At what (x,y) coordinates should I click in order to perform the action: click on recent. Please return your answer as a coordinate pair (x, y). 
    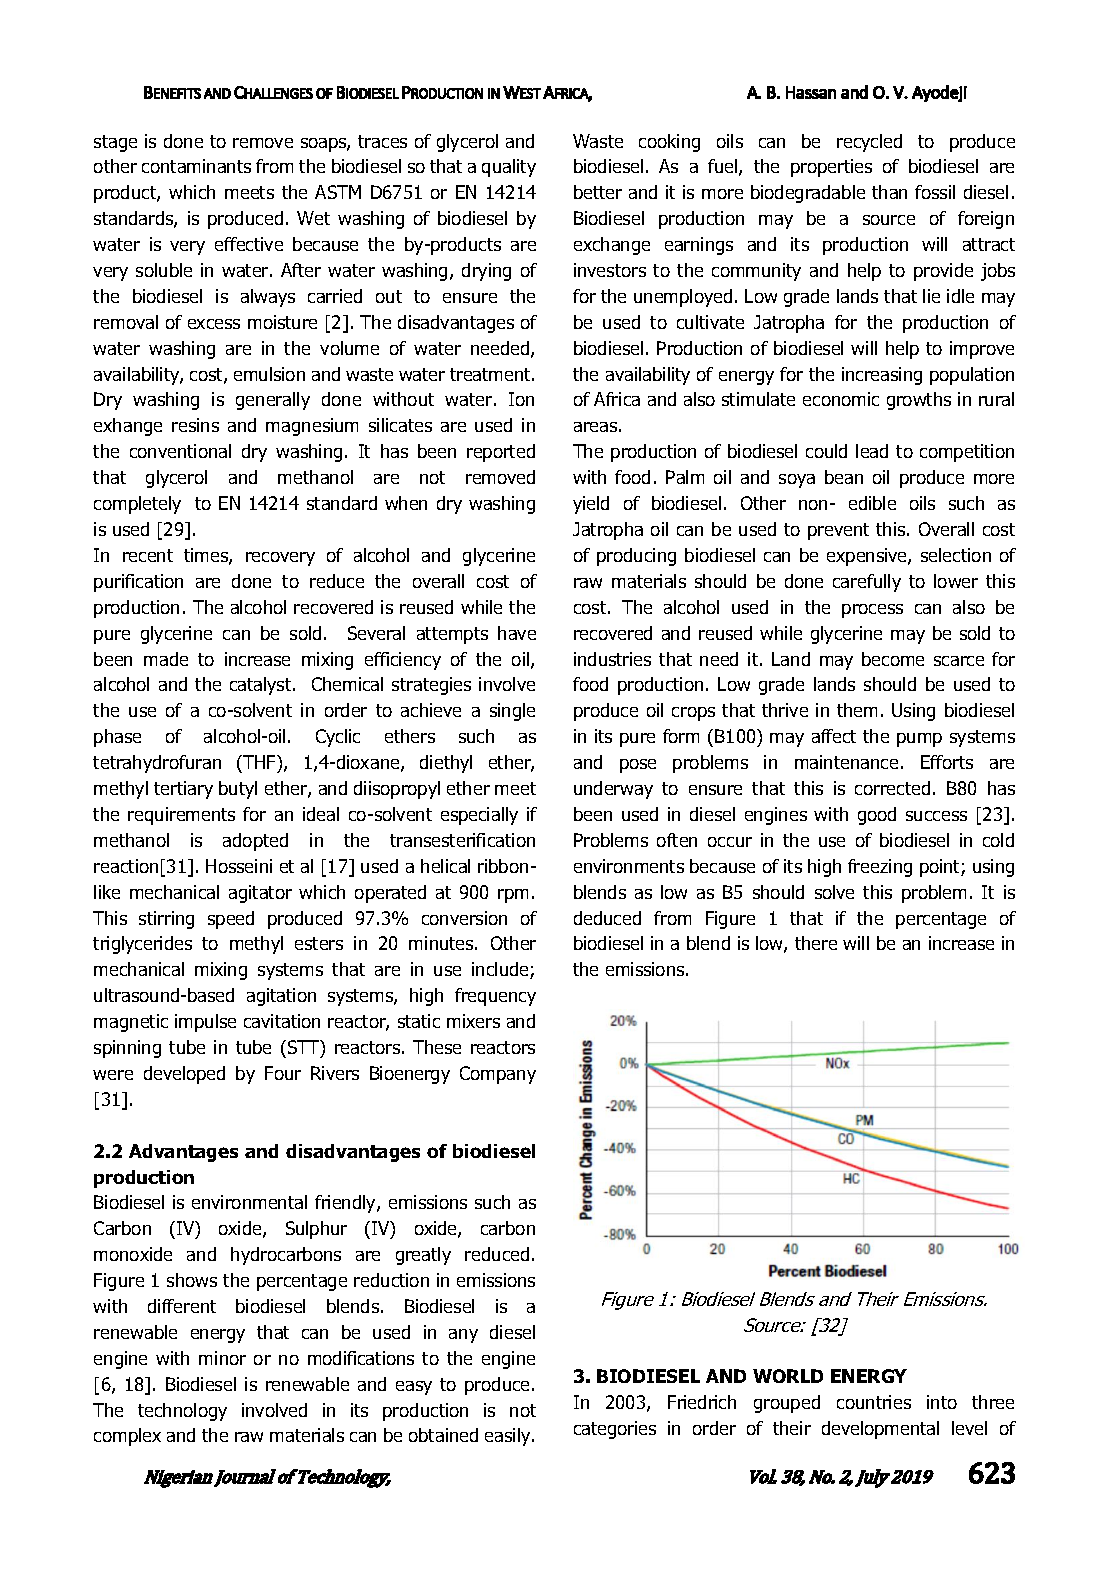
    Looking at the image, I should click on (148, 555).
